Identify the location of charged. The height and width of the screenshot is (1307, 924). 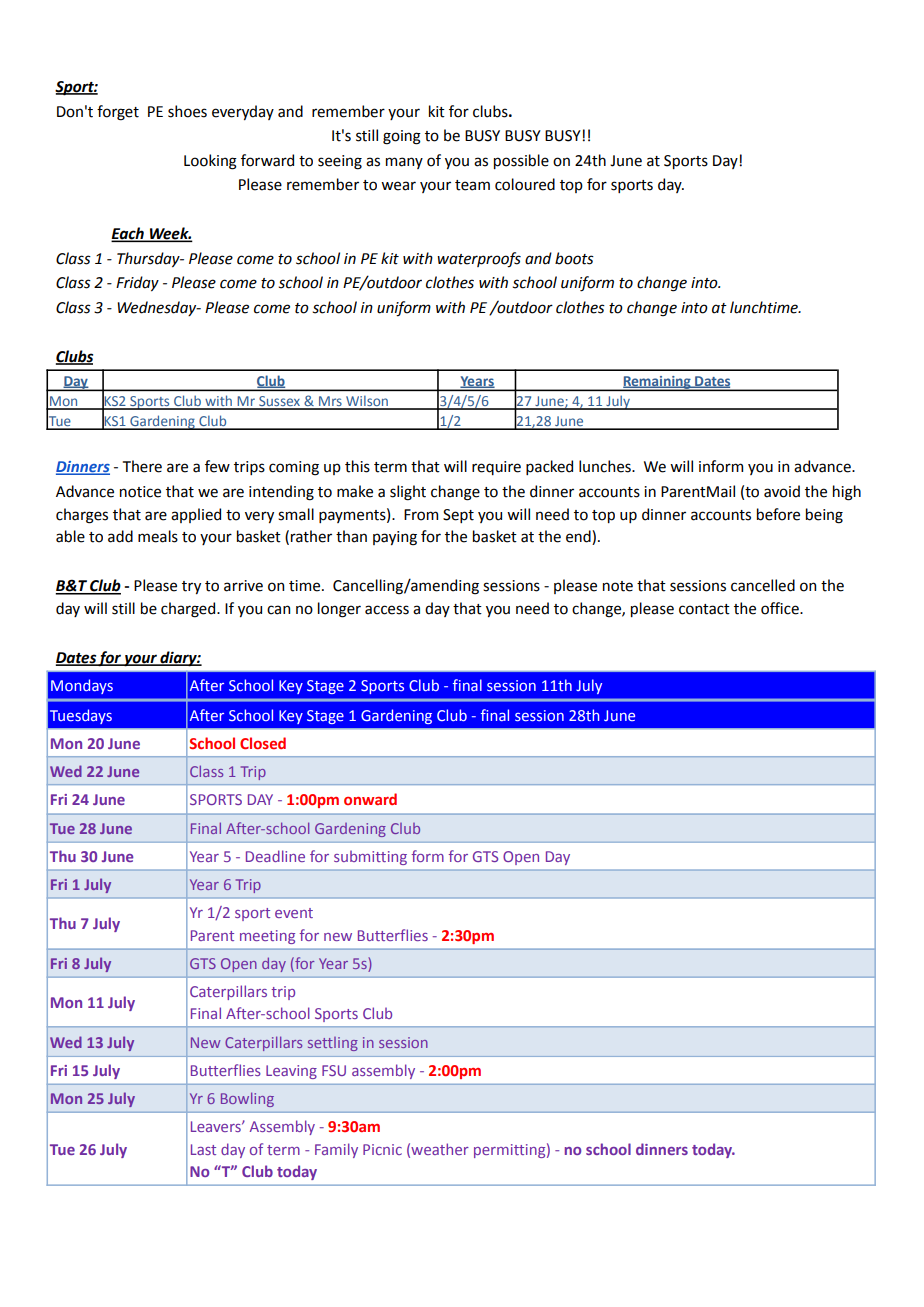
(189, 610).
